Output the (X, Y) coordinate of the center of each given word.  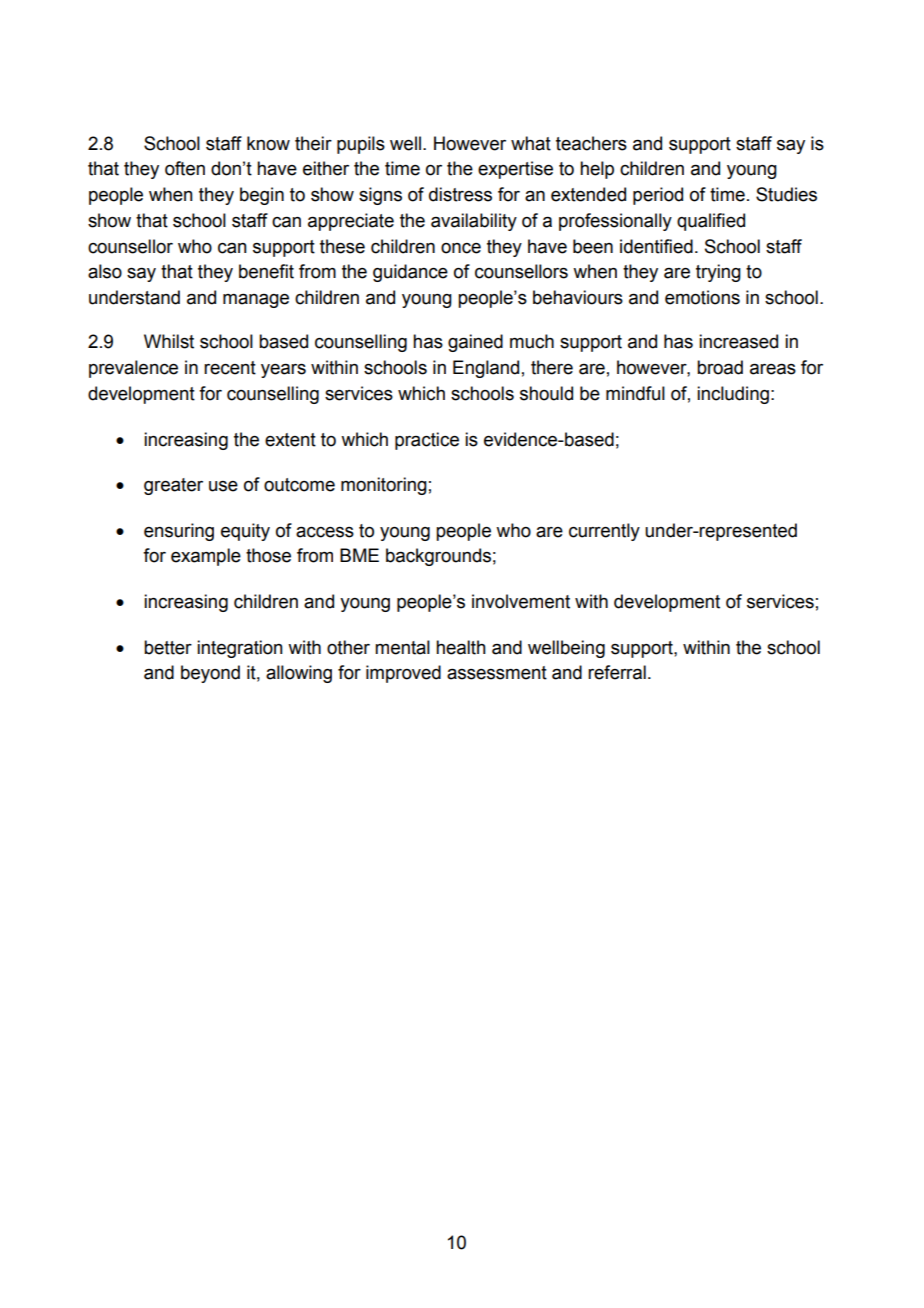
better (168, 647)
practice (427, 441)
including (733, 395)
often (185, 168)
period (658, 196)
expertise (515, 170)
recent (230, 368)
